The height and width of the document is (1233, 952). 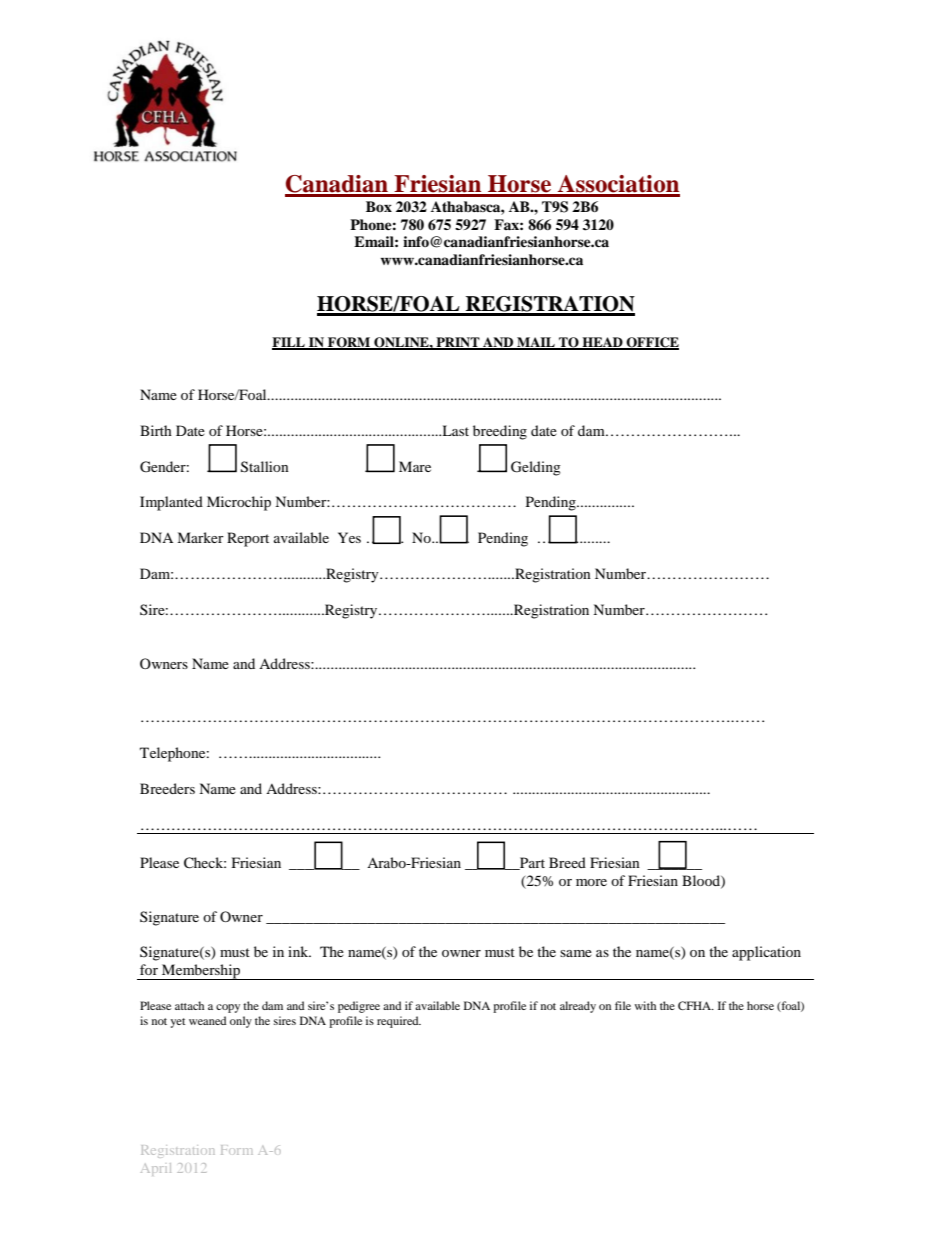 What do you see at coordinates (651, 343) in the document?
I see `OFFICE` at bounding box center [651, 343].
